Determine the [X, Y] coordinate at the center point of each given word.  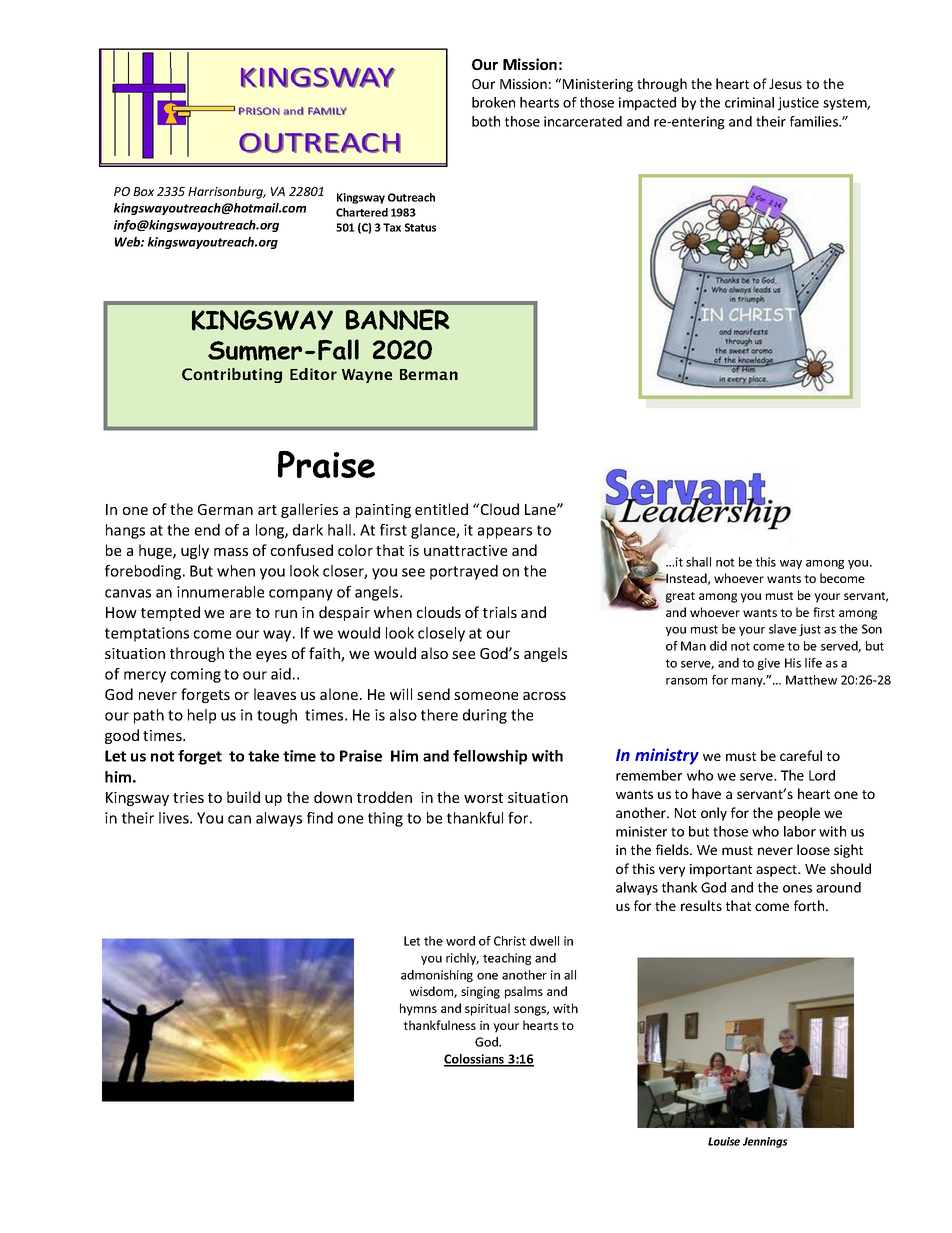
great [680, 597]
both [486, 121]
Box [143, 191]
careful [801, 755]
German [225, 509]
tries [188, 797]
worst [483, 798]
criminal [749, 102]
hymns [418, 1009]
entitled [441, 509]
